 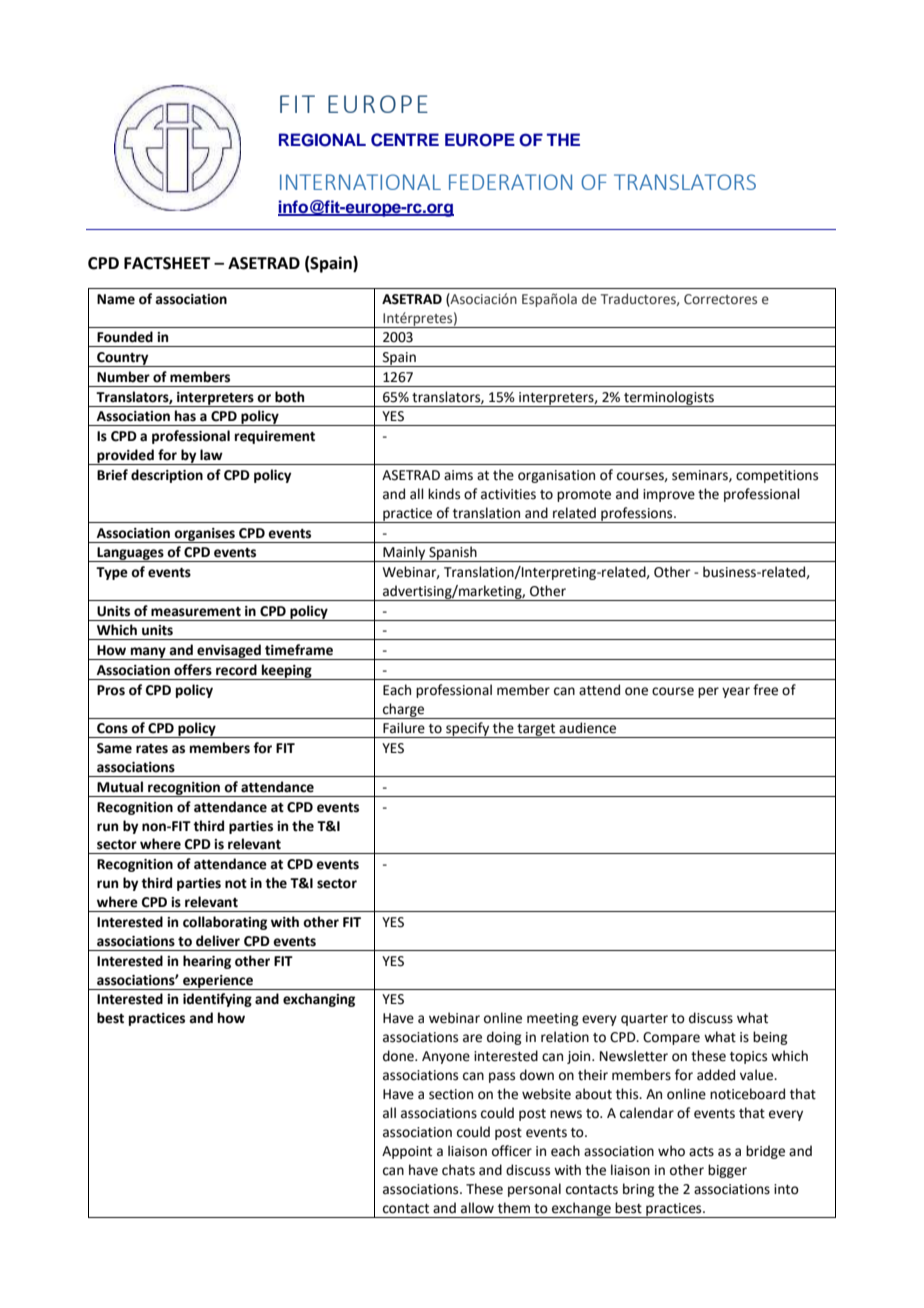 What do you see at coordinates (120, 787) in the screenshot?
I see `Mutual` at bounding box center [120, 787].
